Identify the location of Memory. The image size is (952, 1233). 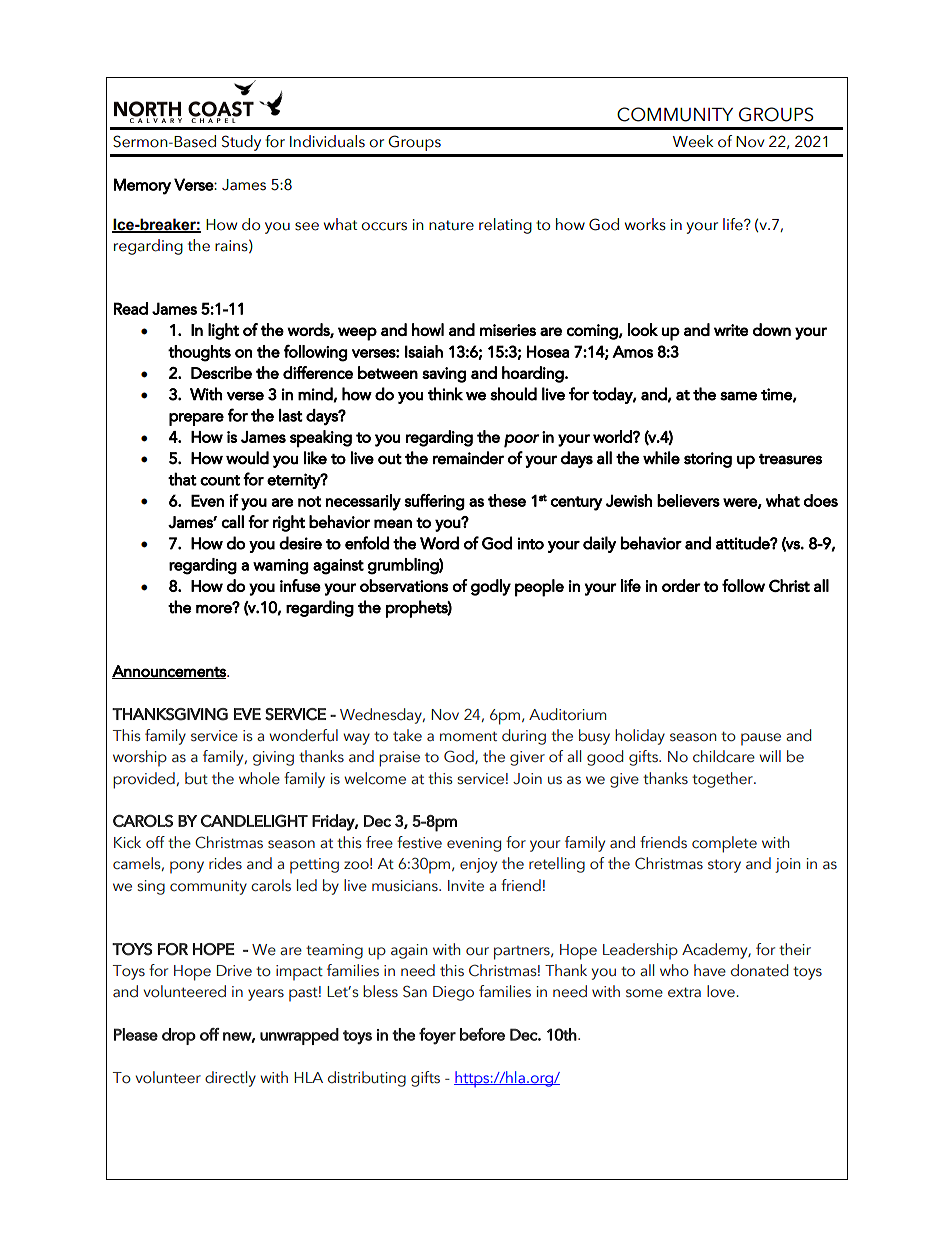
(142, 186).
